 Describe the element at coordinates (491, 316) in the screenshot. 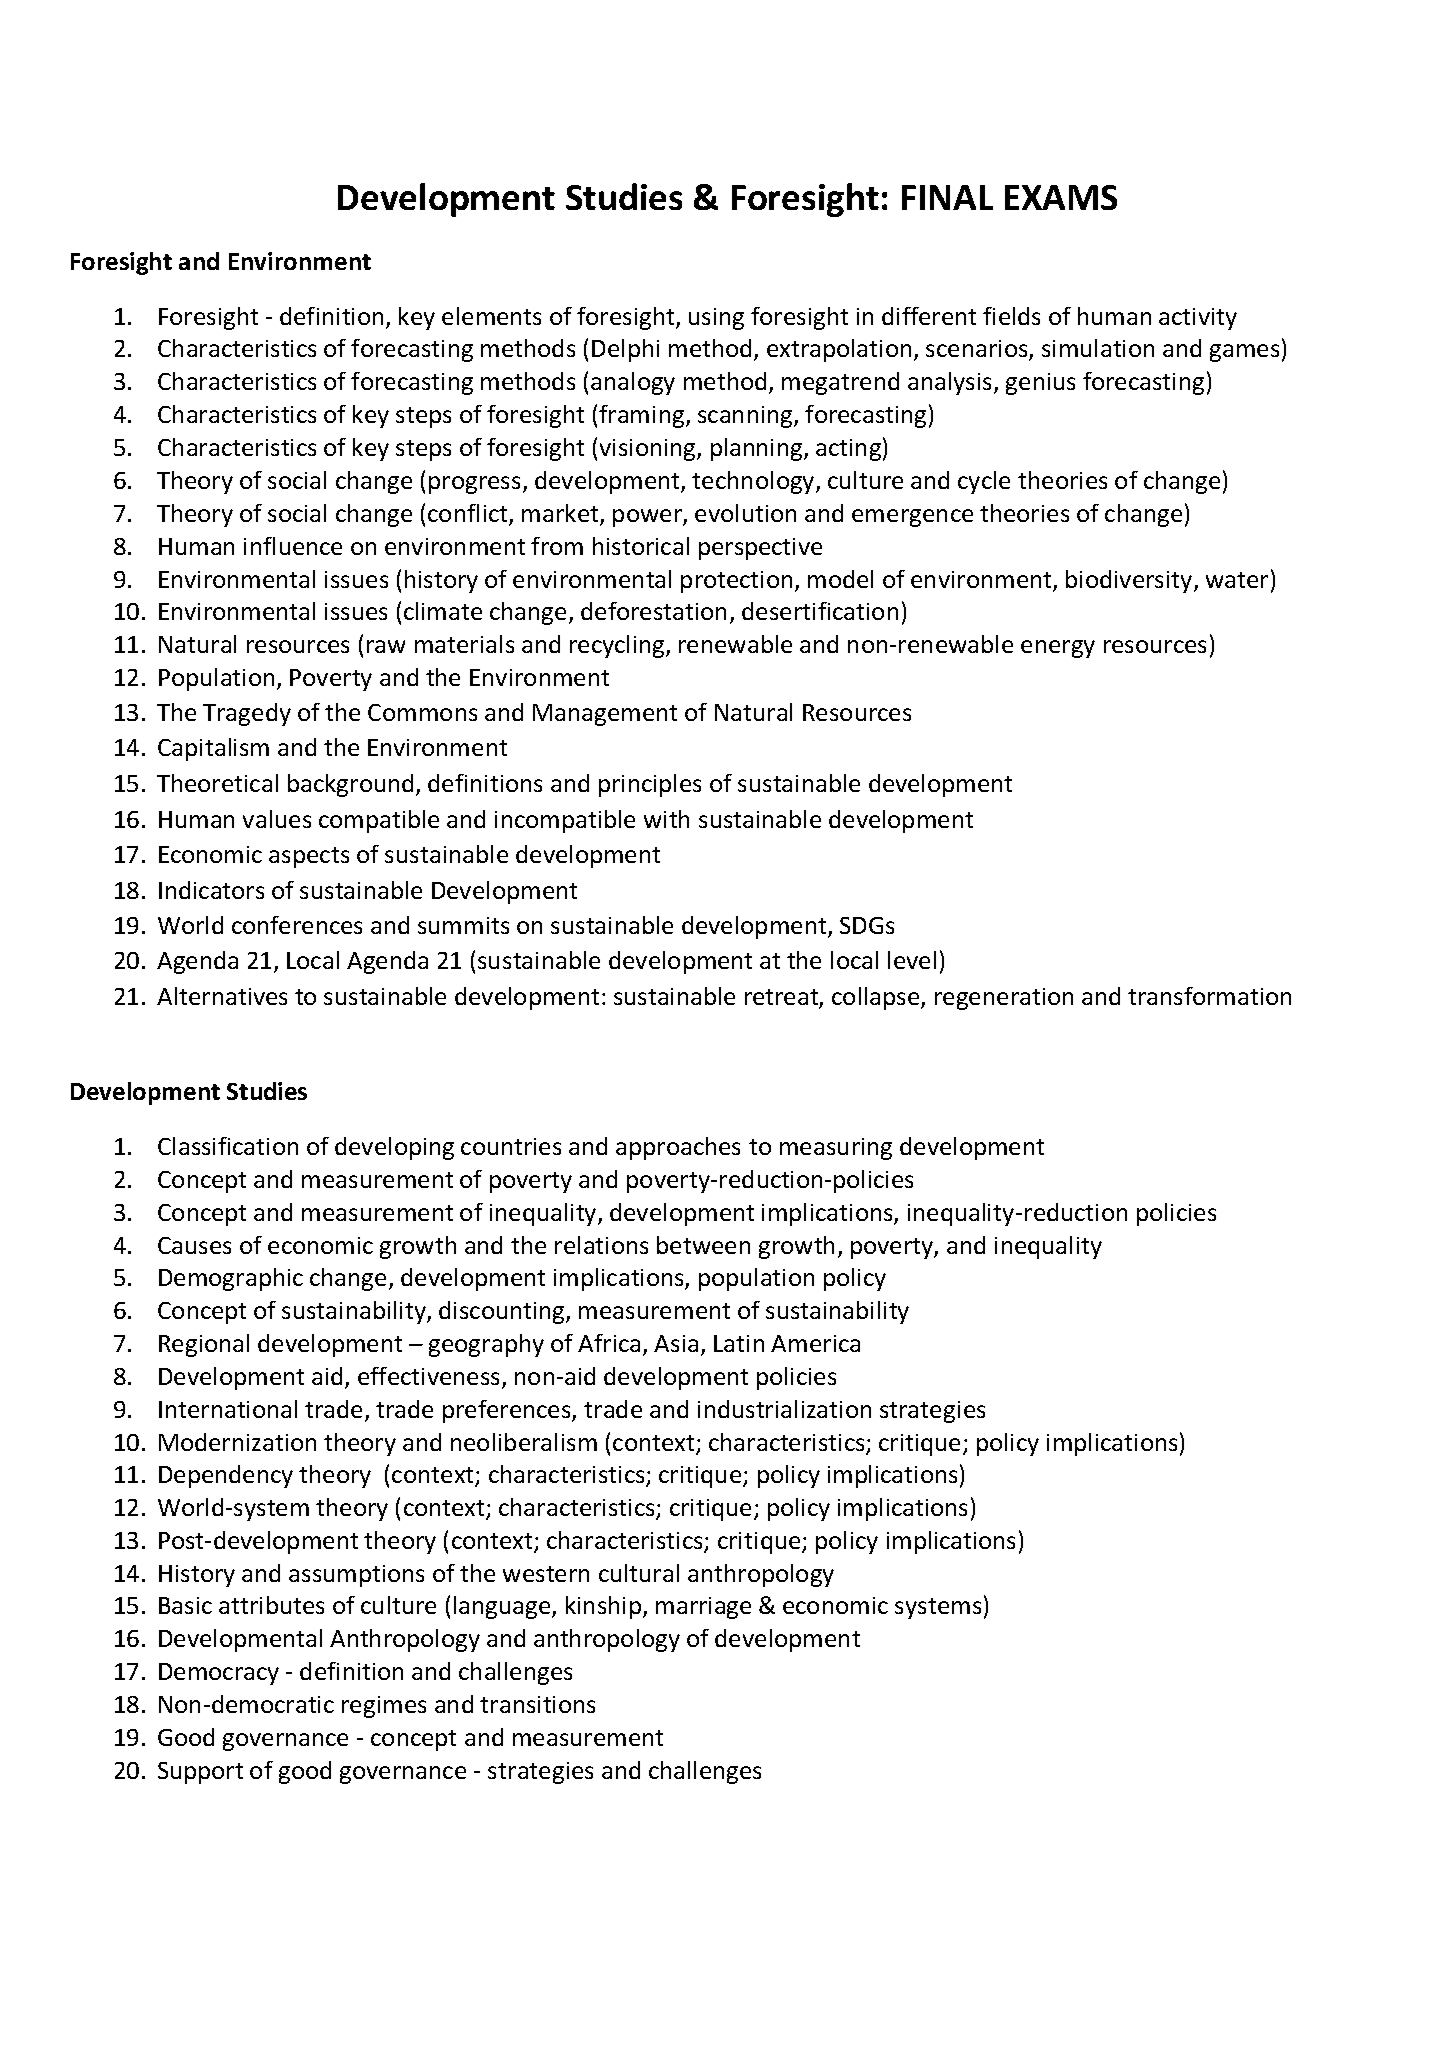

I see `elements` at that location.
